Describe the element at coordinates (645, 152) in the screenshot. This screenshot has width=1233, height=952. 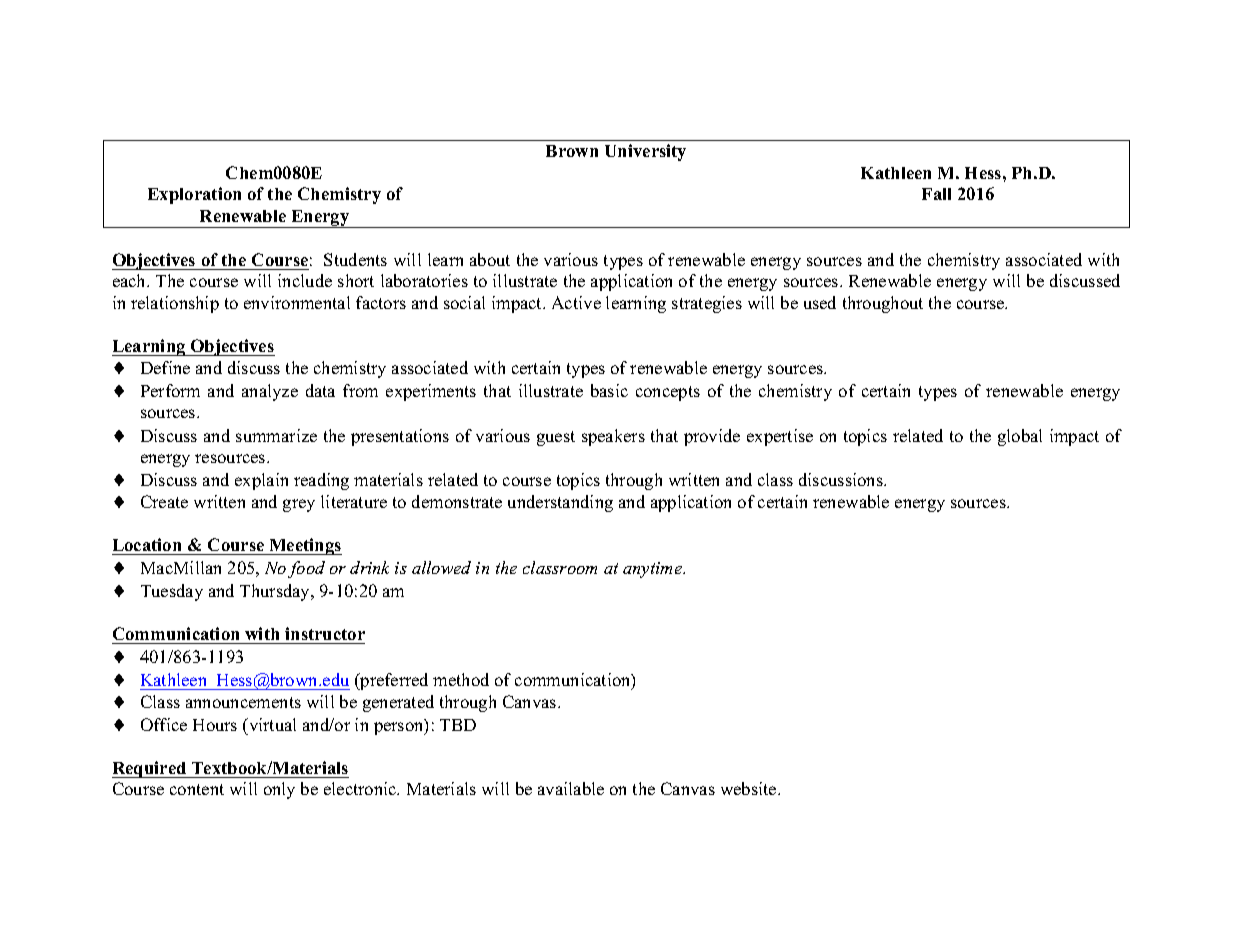
I see `University` at that location.
